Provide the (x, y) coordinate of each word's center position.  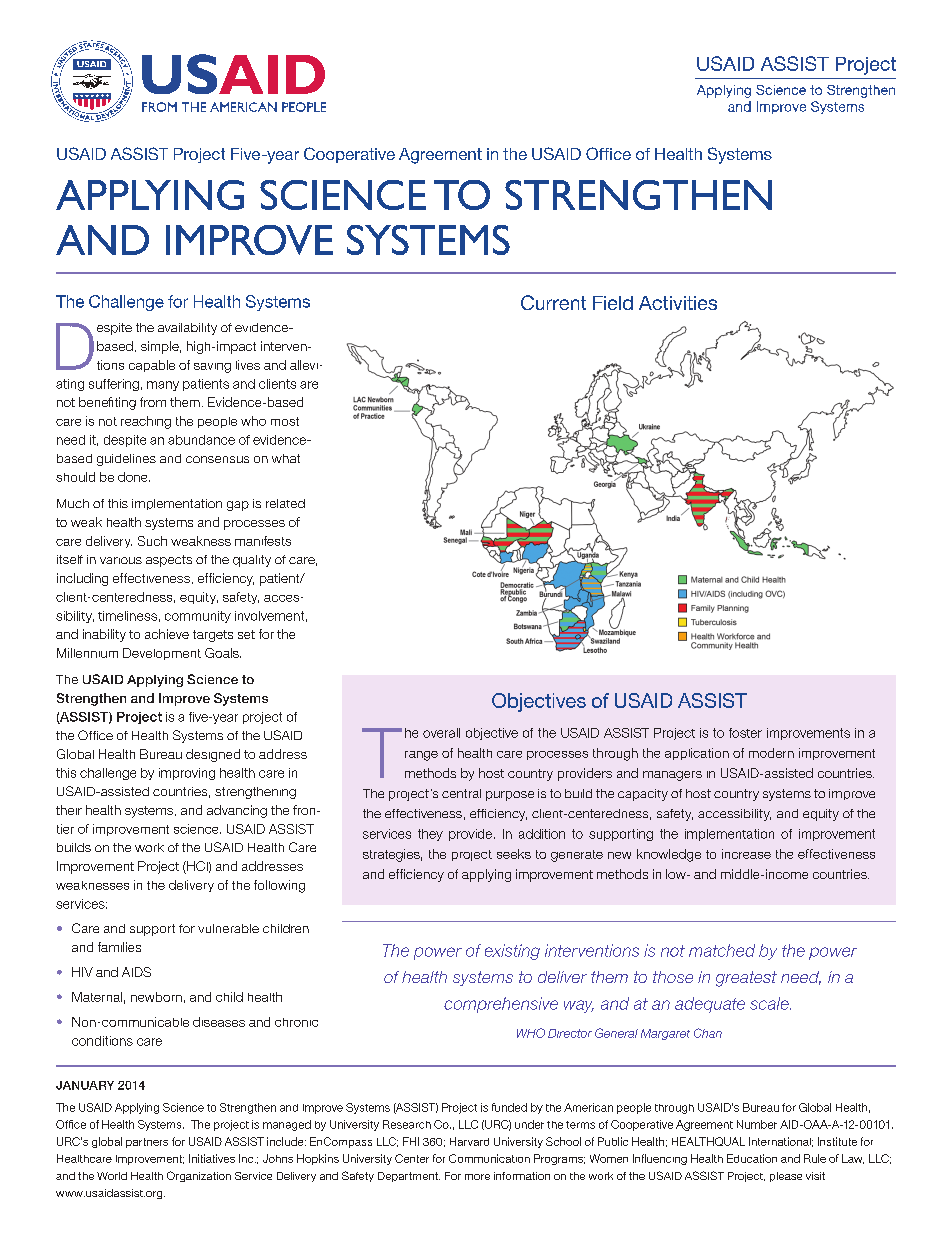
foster (745, 733)
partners (147, 1143)
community (198, 617)
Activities (678, 303)
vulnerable (228, 928)
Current (553, 302)
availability (187, 329)
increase (746, 854)
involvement (269, 616)
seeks (514, 854)
